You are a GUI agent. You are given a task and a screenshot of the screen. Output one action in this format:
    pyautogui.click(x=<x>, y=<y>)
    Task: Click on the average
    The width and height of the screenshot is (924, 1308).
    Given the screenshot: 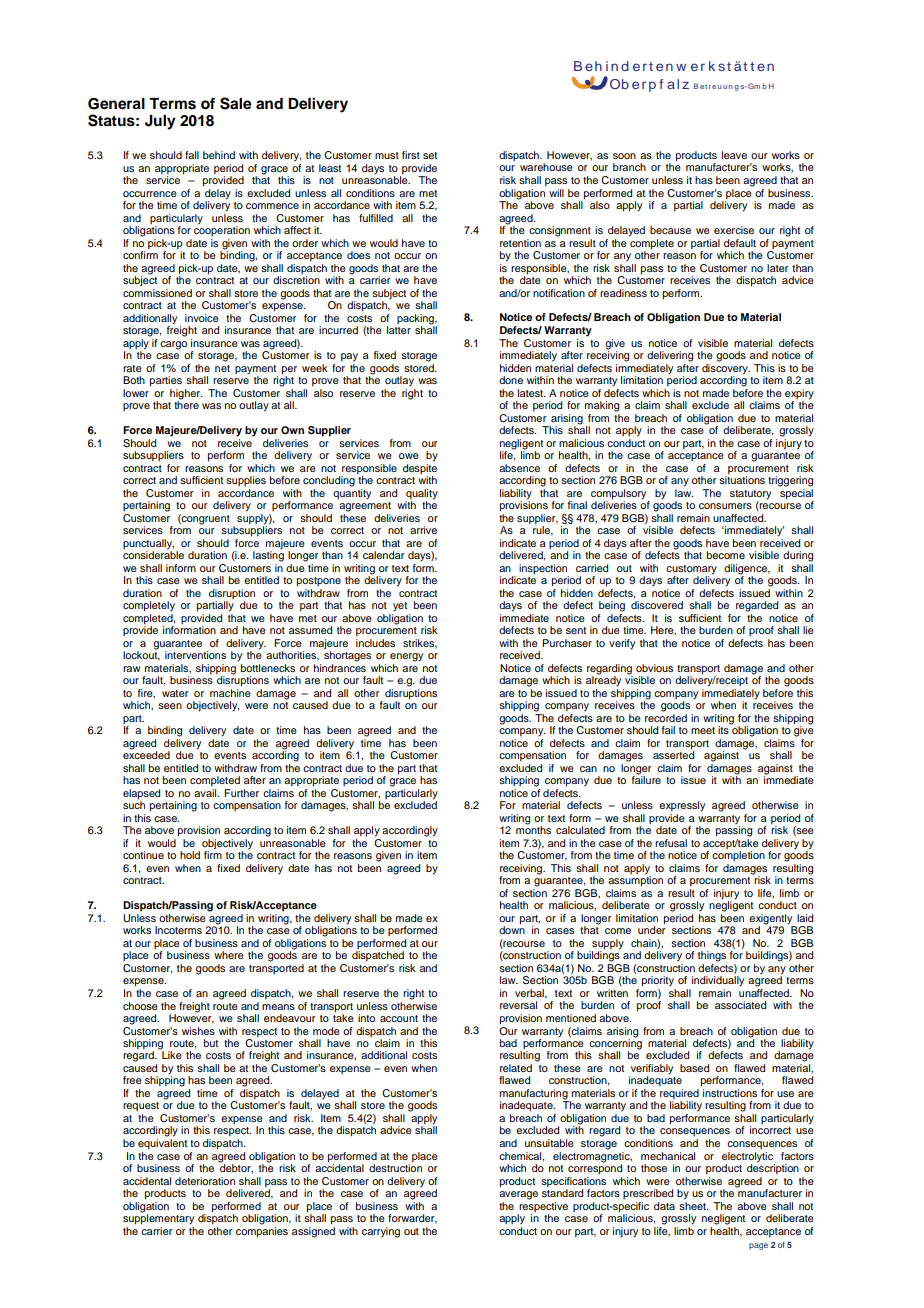 What is the action you would take?
    pyautogui.click(x=518, y=1195)
